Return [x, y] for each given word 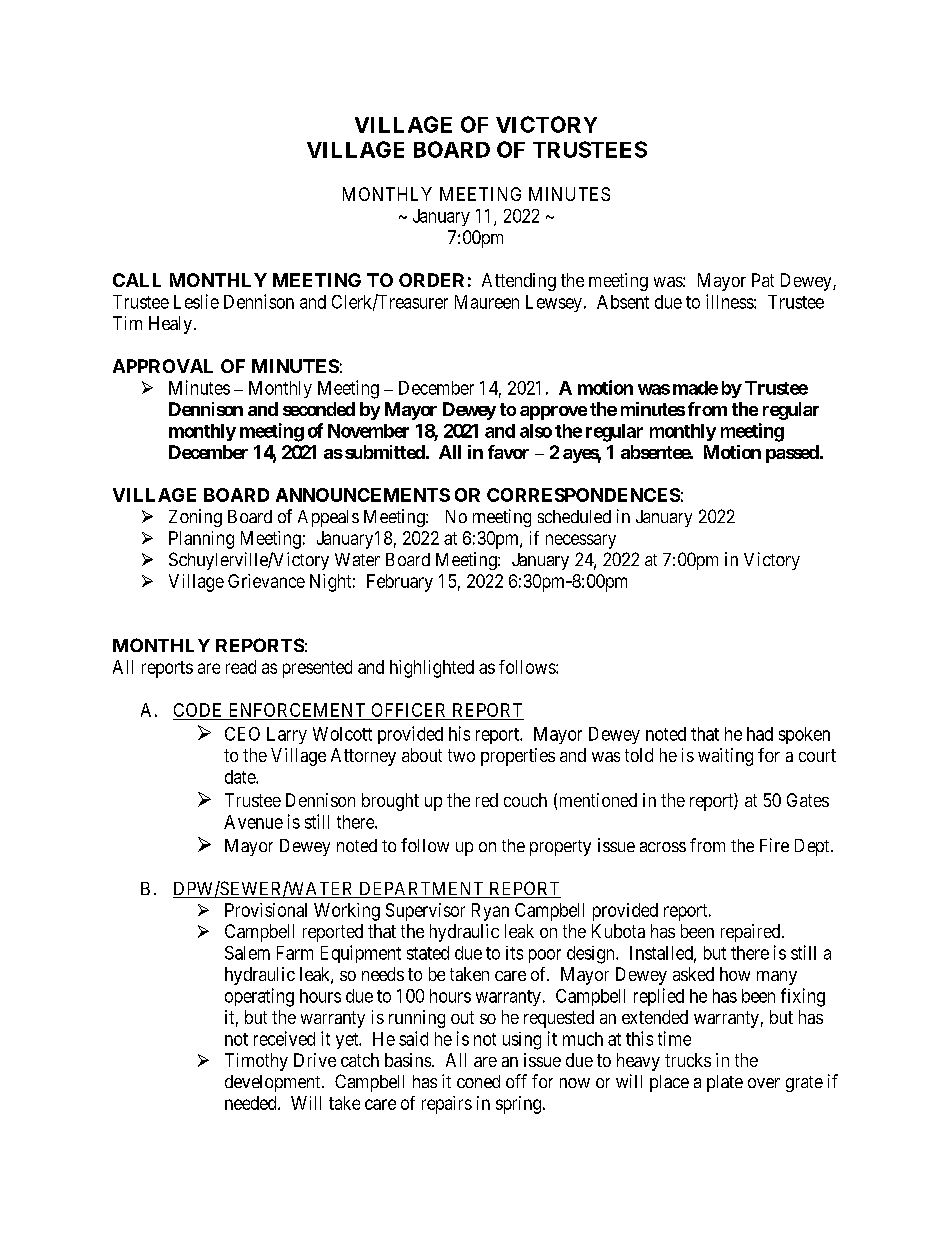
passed [792, 454]
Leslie [196, 301]
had [760, 734]
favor [508, 452]
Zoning [195, 518]
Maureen [487, 302]
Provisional [266, 910]
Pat [763, 280]
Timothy [256, 1062]
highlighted [432, 669]
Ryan [490, 912]
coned [478, 1081]
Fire [774, 845]
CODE [197, 710]
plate [725, 1083]
